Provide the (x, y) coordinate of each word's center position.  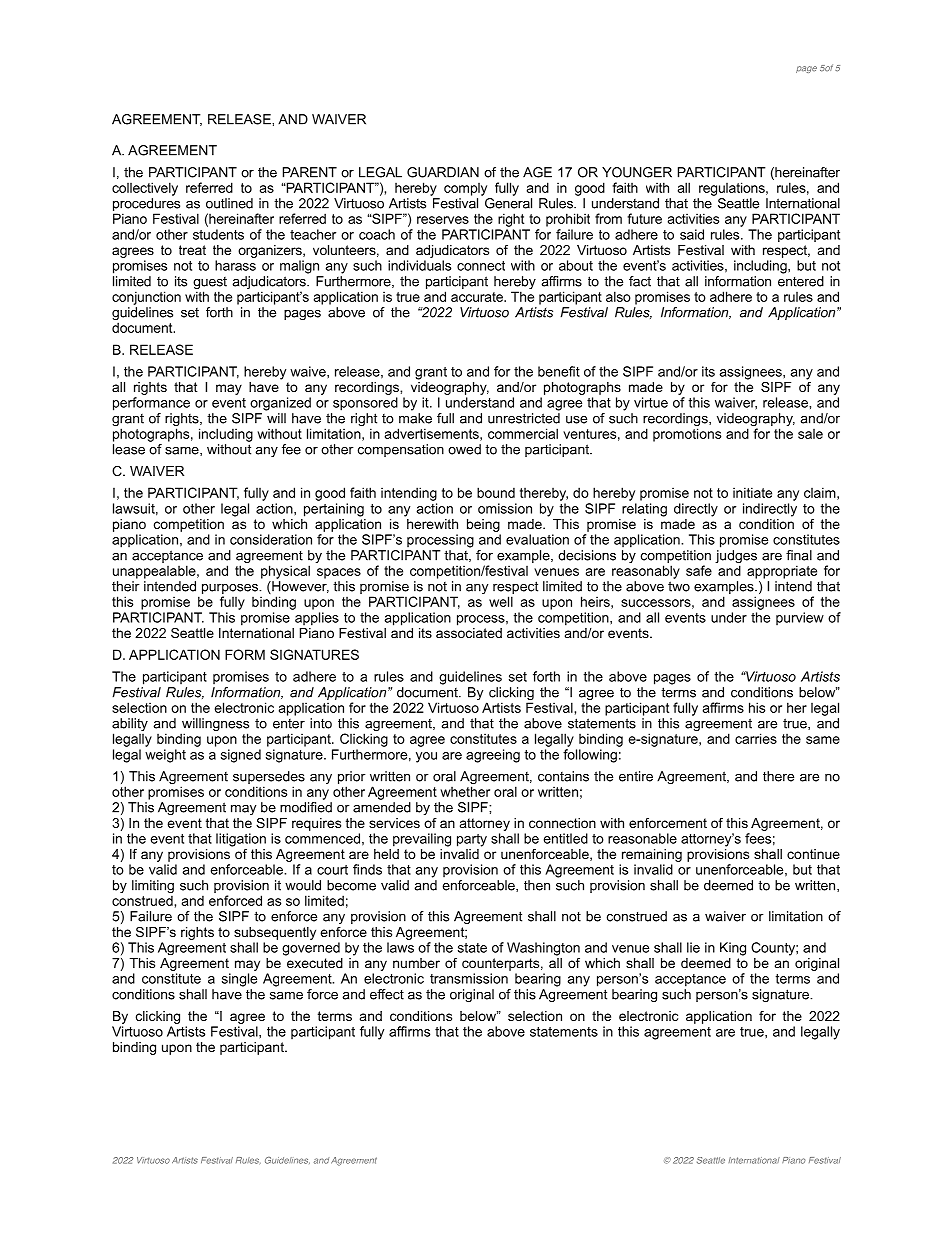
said (692, 234)
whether (465, 791)
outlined (229, 203)
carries (756, 738)
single (239, 980)
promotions (687, 435)
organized (280, 404)
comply (465, 189)
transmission (469, 978)
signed (241, 756)
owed (464, 449)
